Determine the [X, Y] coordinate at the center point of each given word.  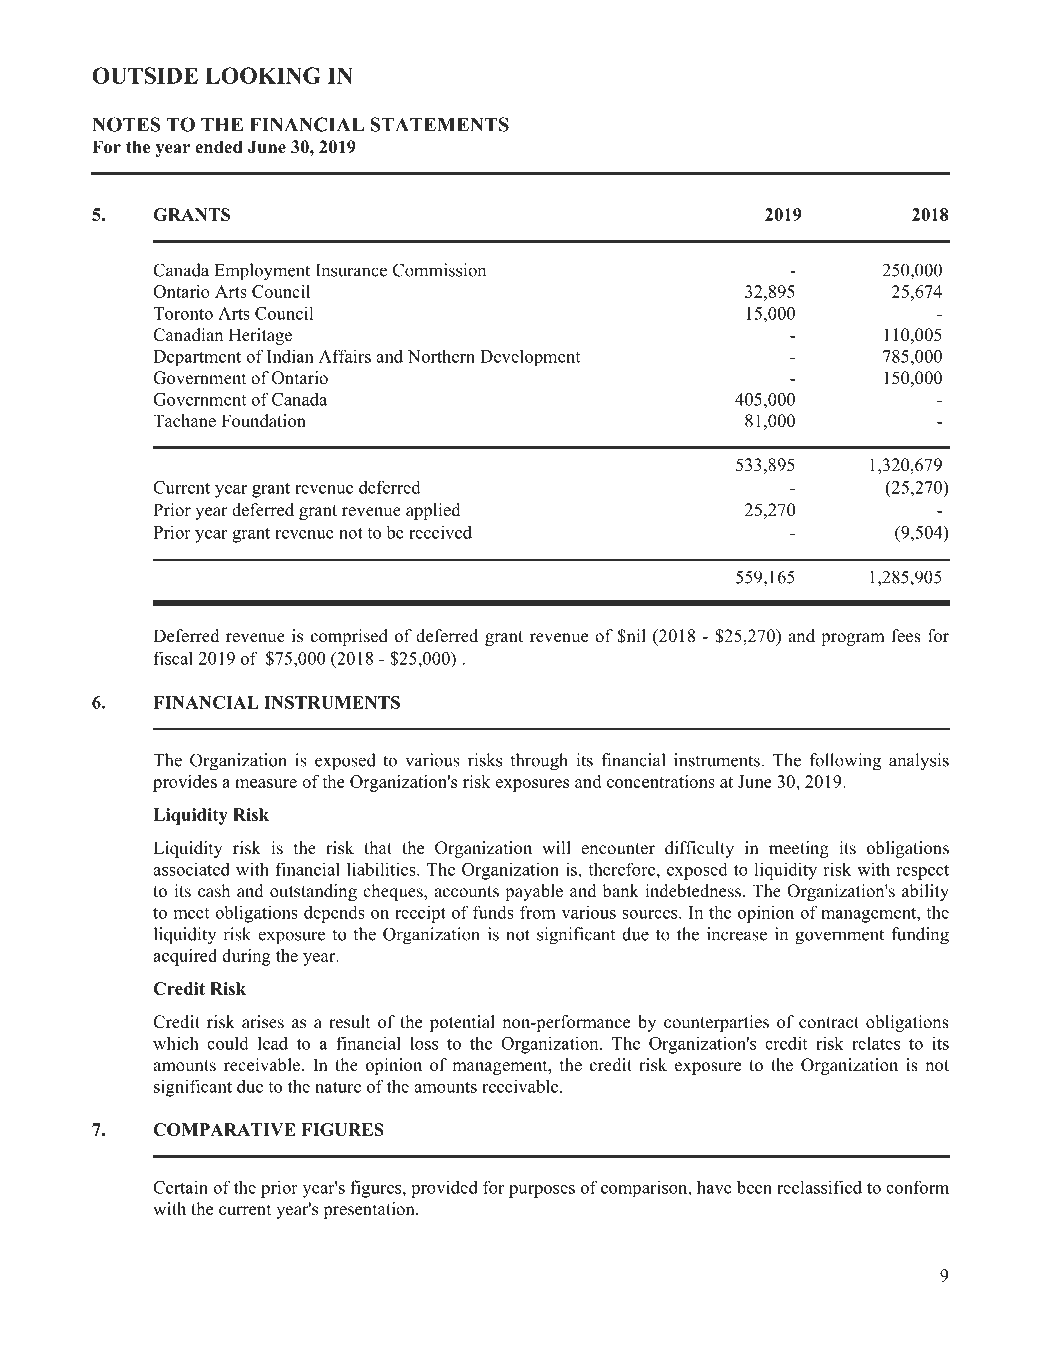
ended [218, 147]
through [539, 762]
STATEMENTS [440, 124]
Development [530, 357]
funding [920, 936]
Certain [180, 1187]
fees [906, 636]
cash [214, 891]
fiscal [173, 658]
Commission [439, 270]
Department [197, 358]
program [853, 639]
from [538, 912]
